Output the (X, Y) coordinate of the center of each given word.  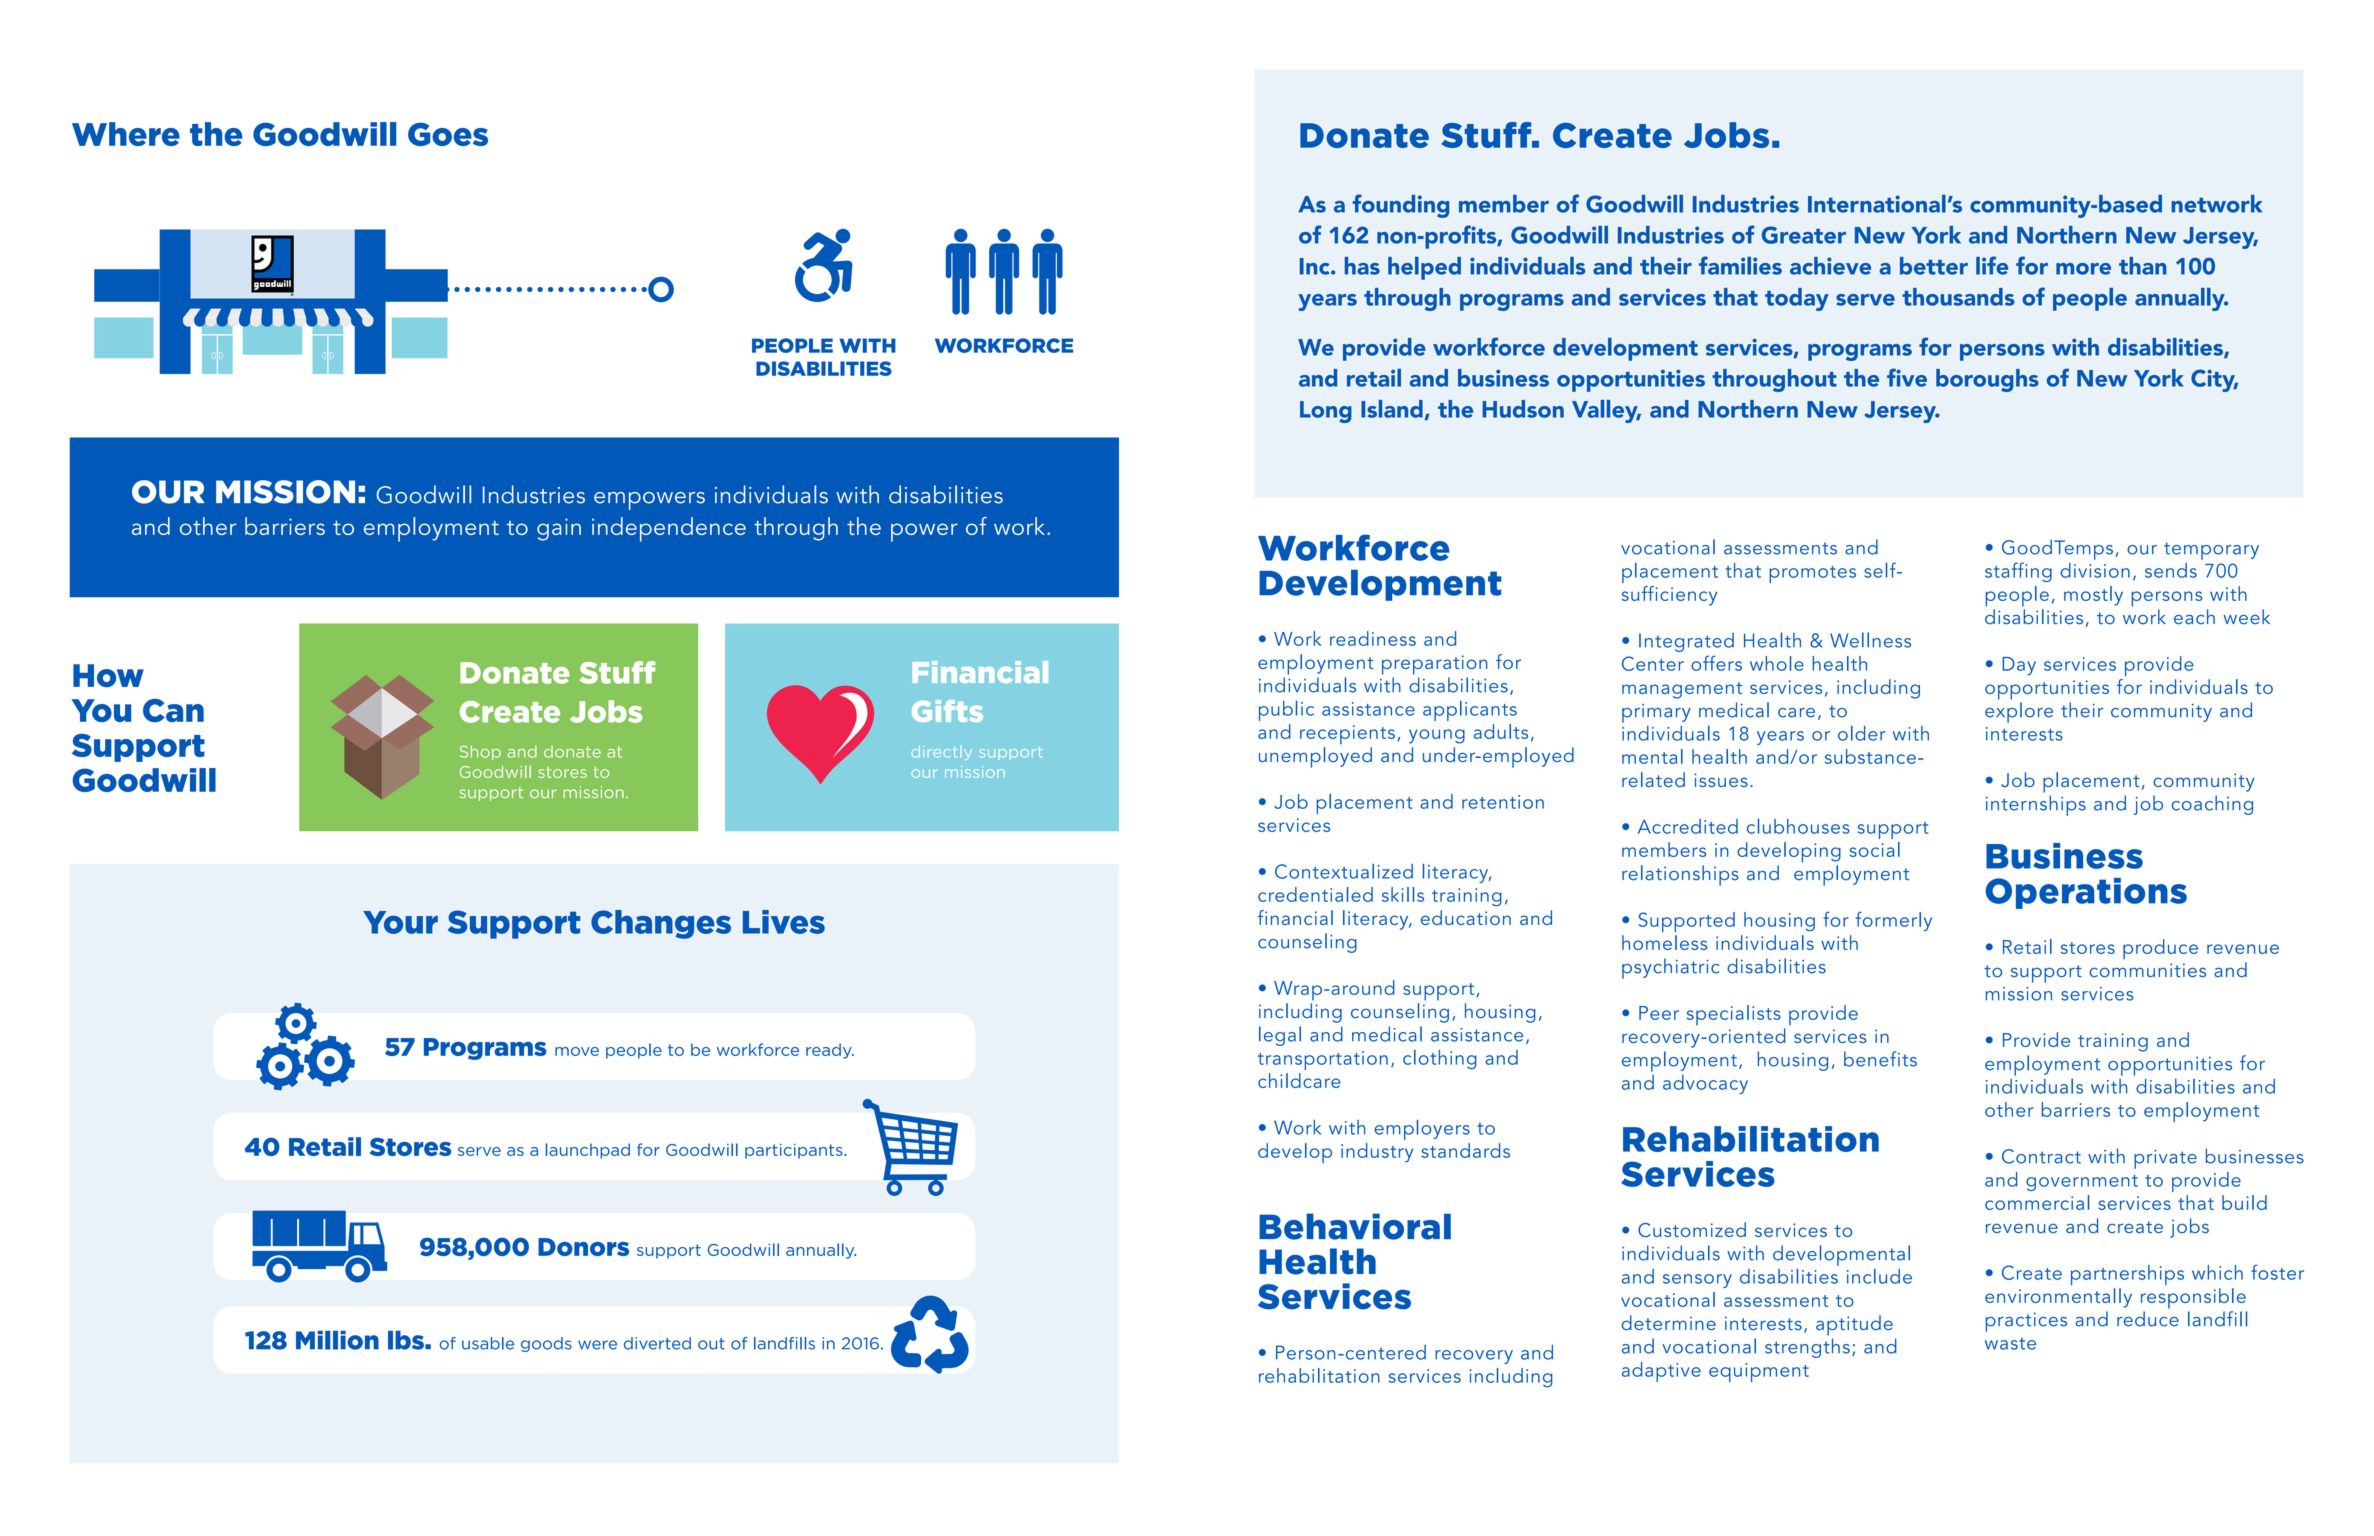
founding (1400, 206)
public (1286, 711)
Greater (1804, 235)
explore (2019, 712)
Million (337, 1340)
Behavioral (1355, 1226)
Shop (480, 752)
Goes (448, 134)
